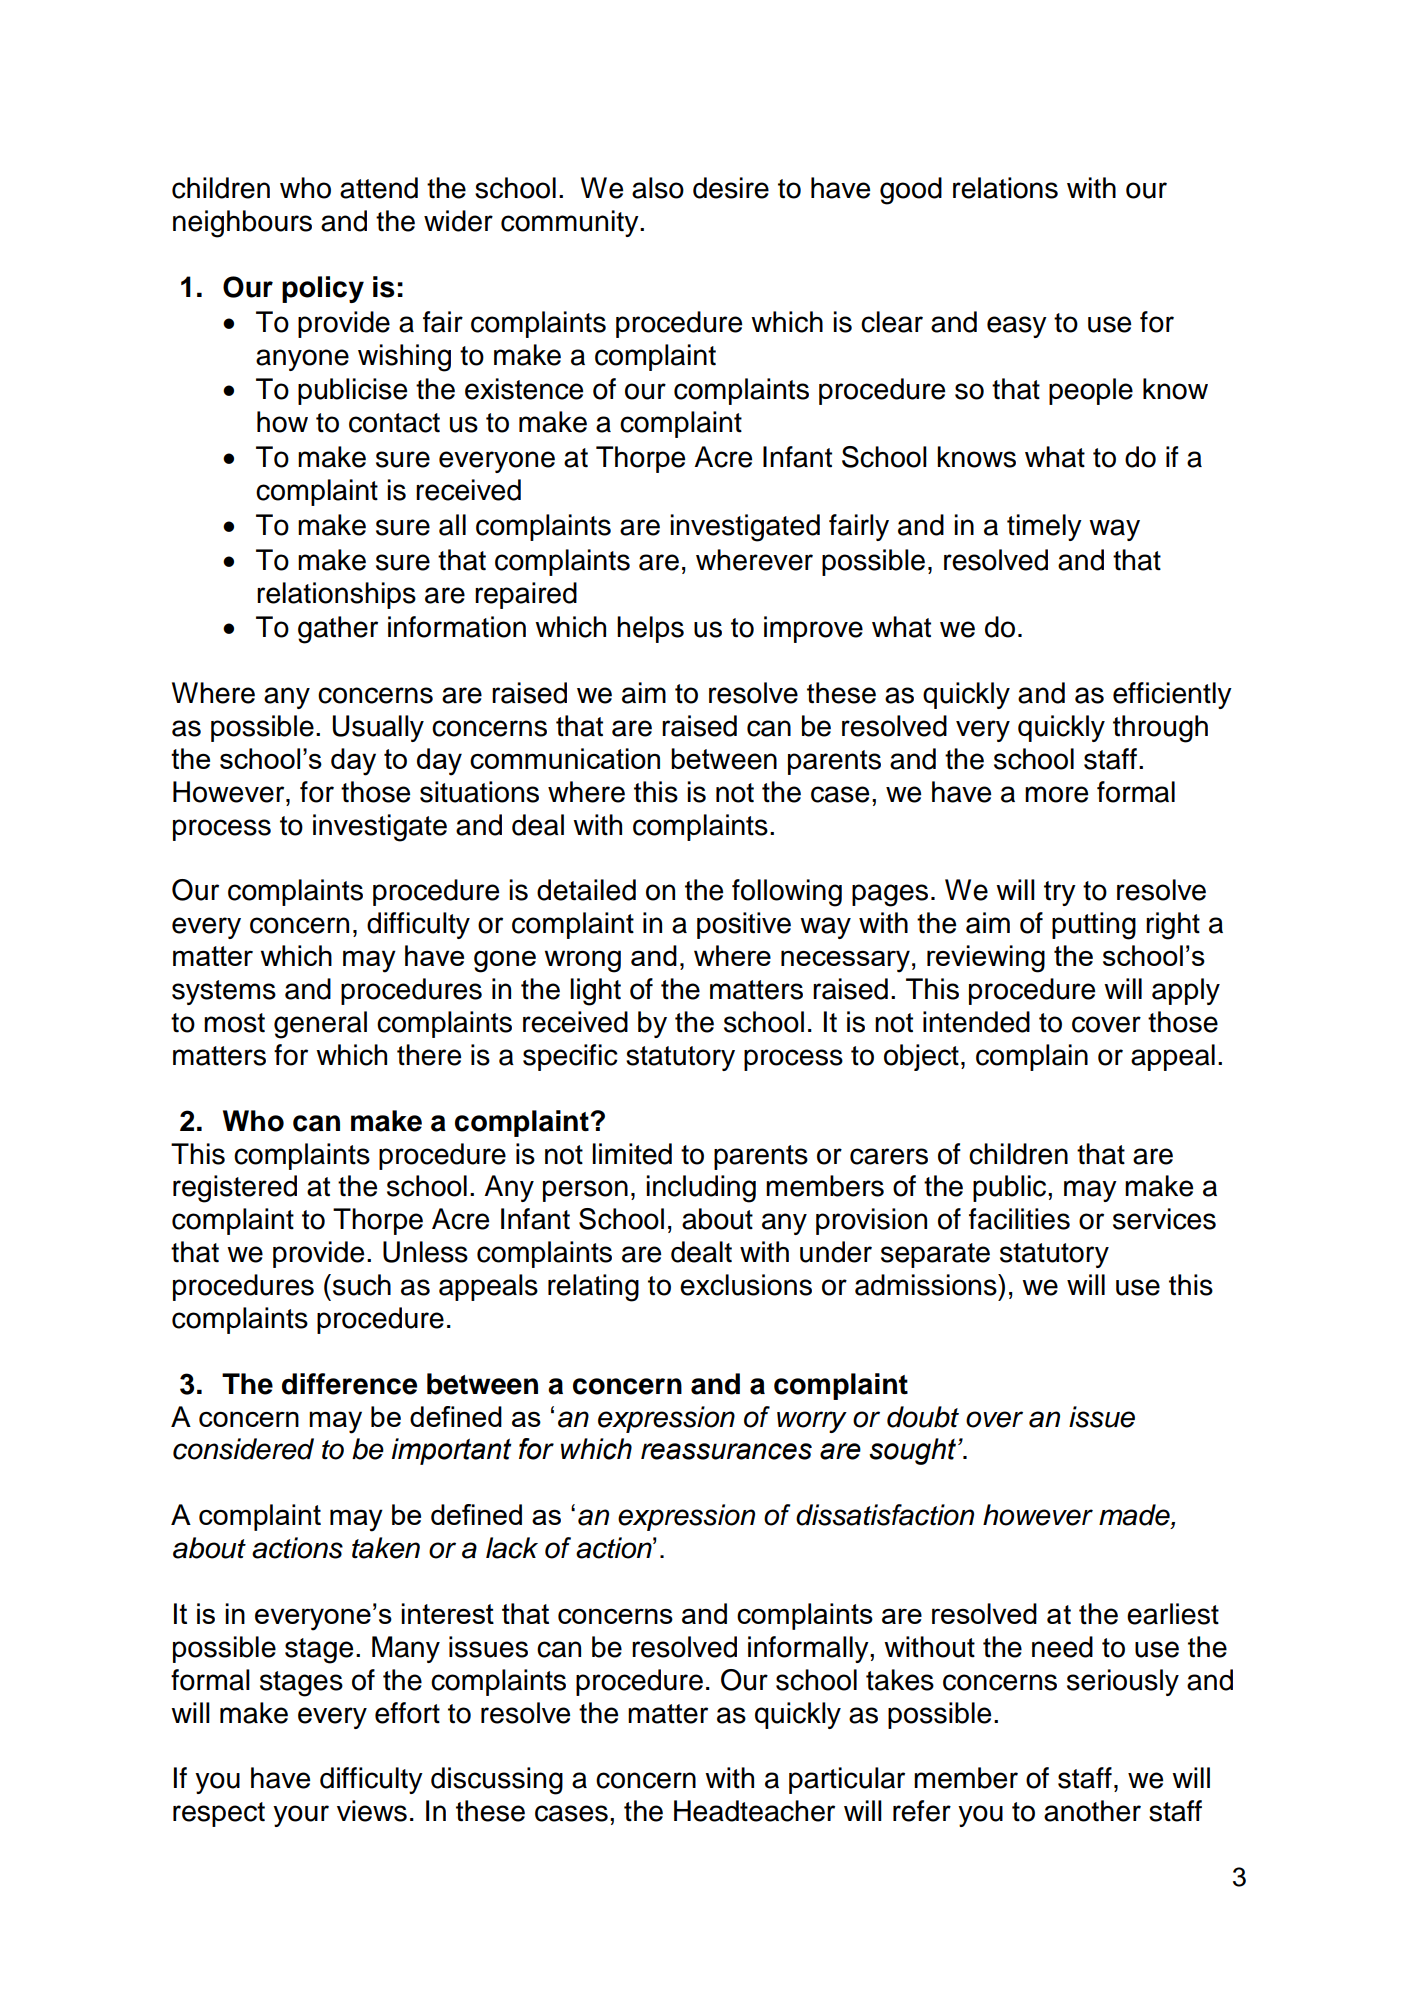  What do you see at coordinates (731, 188) in the document?
I see `desire` at bounding box center [731, 188].
